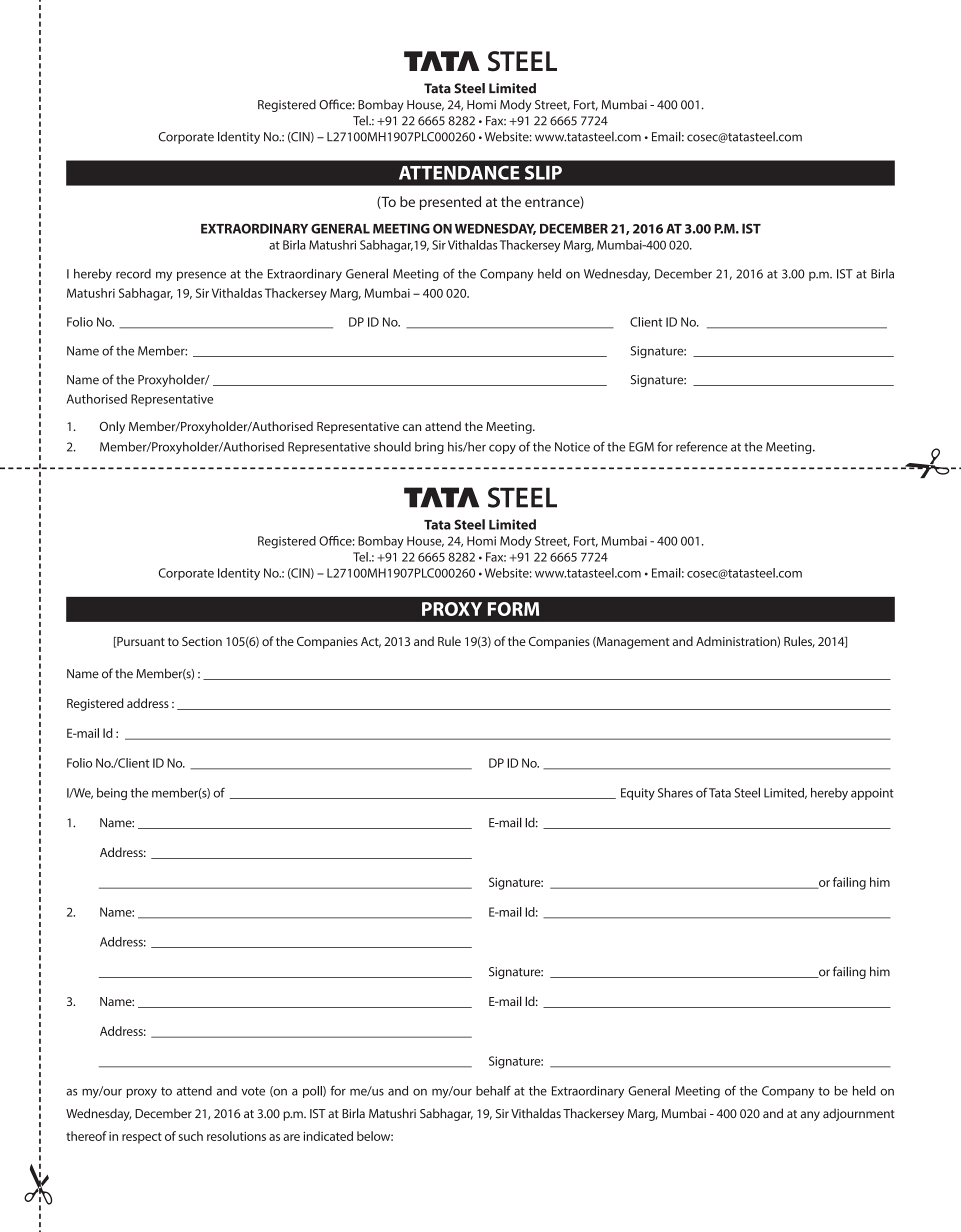 Image resolution: width=961 pixels, height=1232 pixels. Describe the element at coordinates (493, 1090) in the page. I see `behalf` at that location.
